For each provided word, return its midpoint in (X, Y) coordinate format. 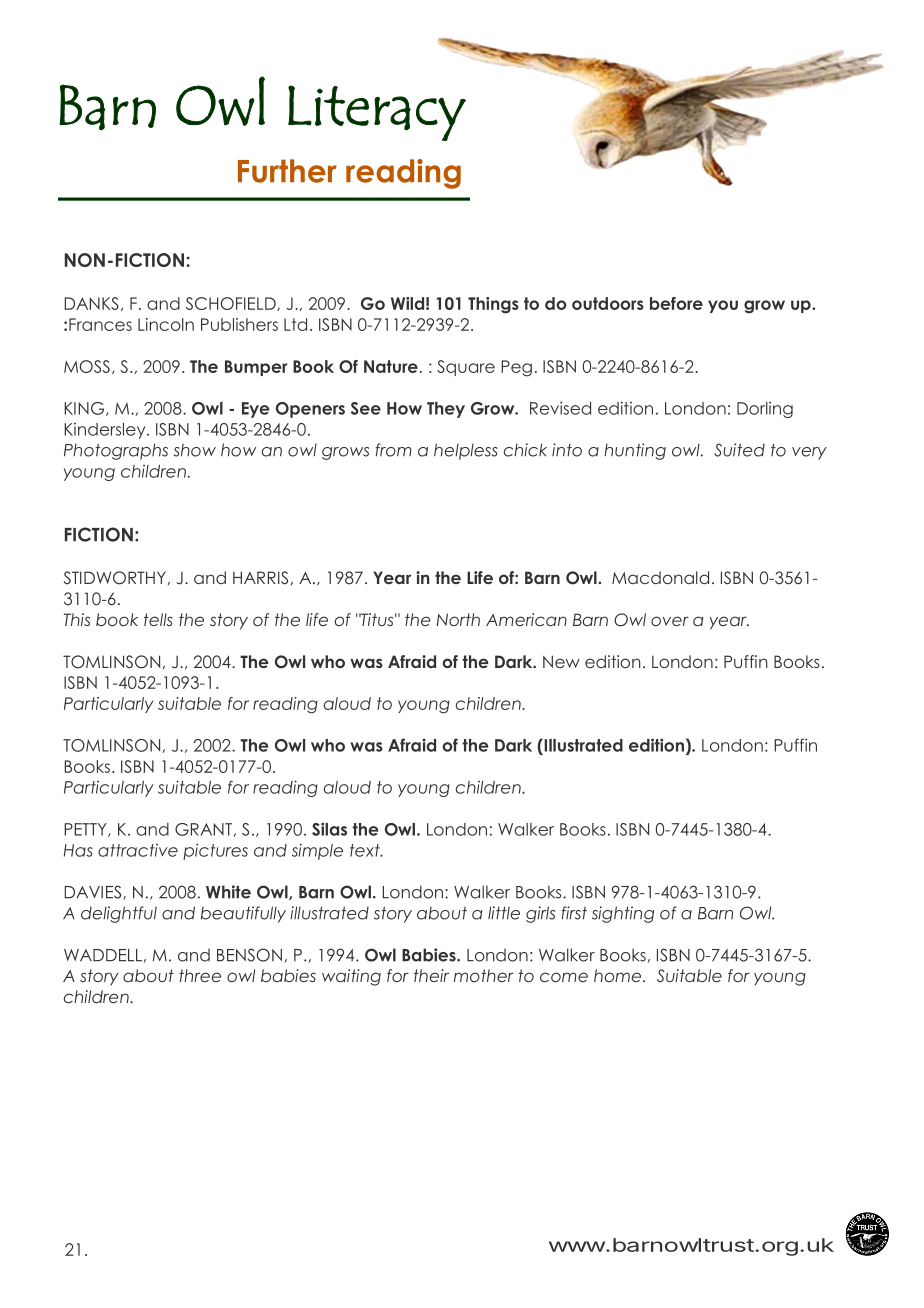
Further (287, 171)
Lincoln (166, 324)
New (561, 661)
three (200, 975)
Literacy (377, 113)
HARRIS (260, 578)
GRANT (203, 829)
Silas (329, 829)
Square (466, 368)
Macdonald (660, 577)
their (431, 975)
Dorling (765, 410)
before (676, 303)
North (458, 619)
